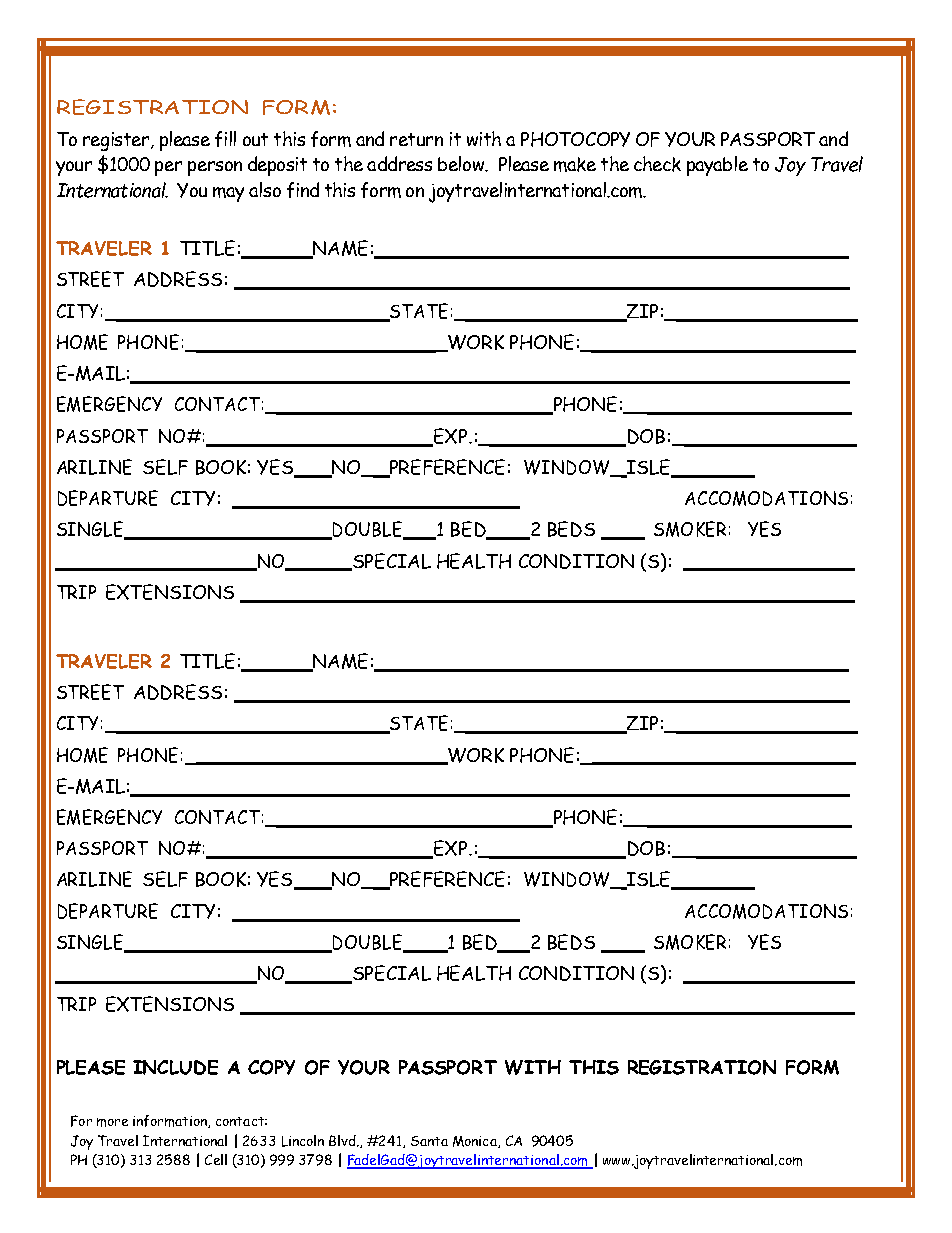  I want to click on return, so click(416, 139).
